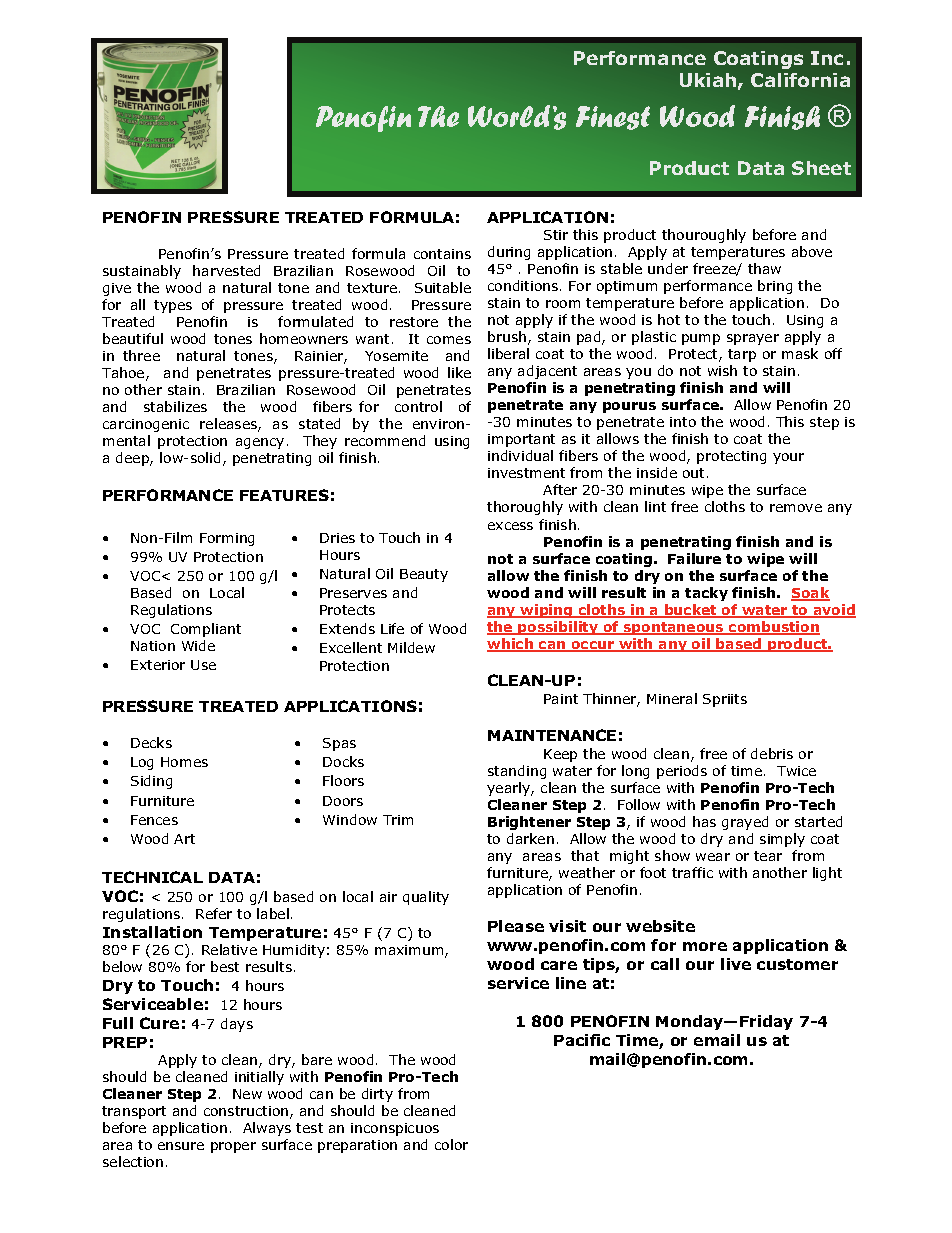 The height and width of the screenshot is (1233, 952). I want to click on which, so click(511, 645).
